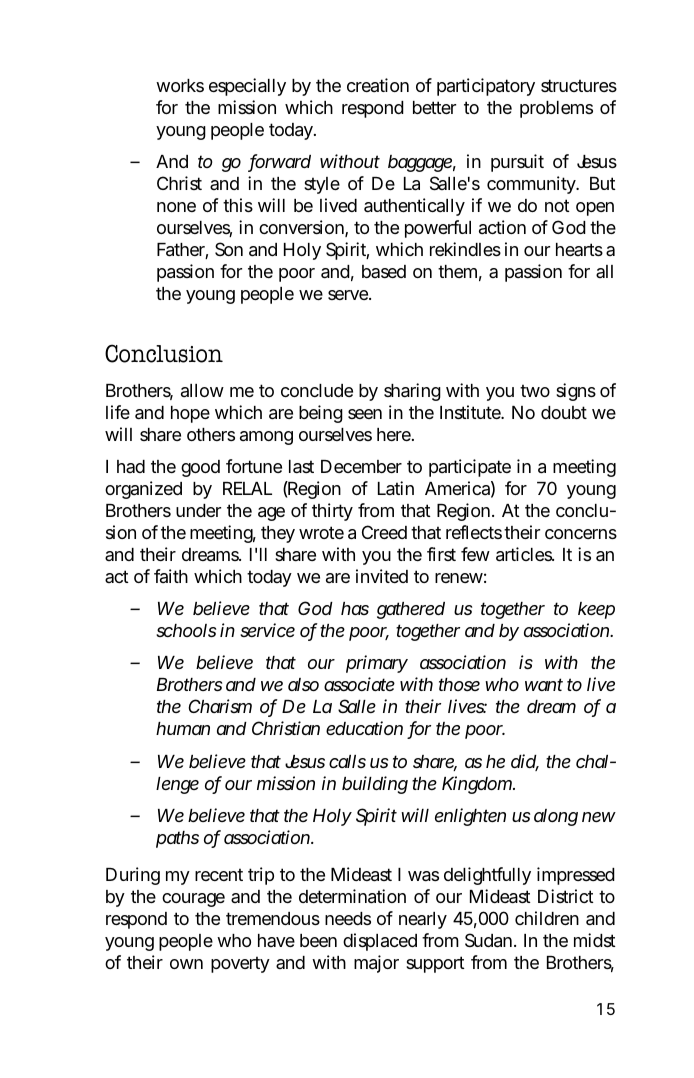 Image resolution: width=694 pixels, height=1078 pixels. Describe the element at coordinates (186, 964) in the screenshot. I see `own` at that location.
